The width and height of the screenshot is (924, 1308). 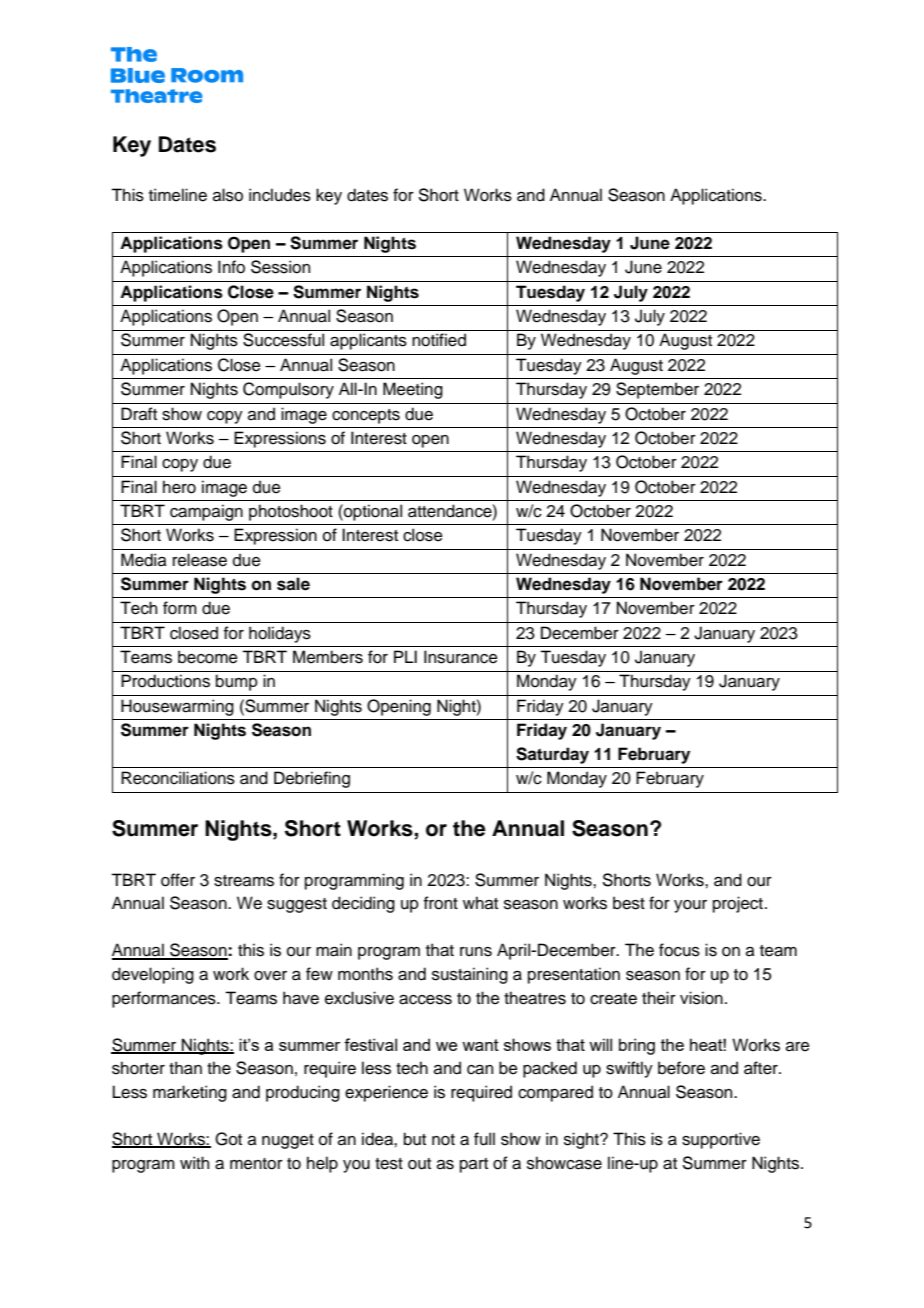 What do you see at coordinates (441, 903) in the screenshot?
I see `front` at bounding box center [441, 903].
